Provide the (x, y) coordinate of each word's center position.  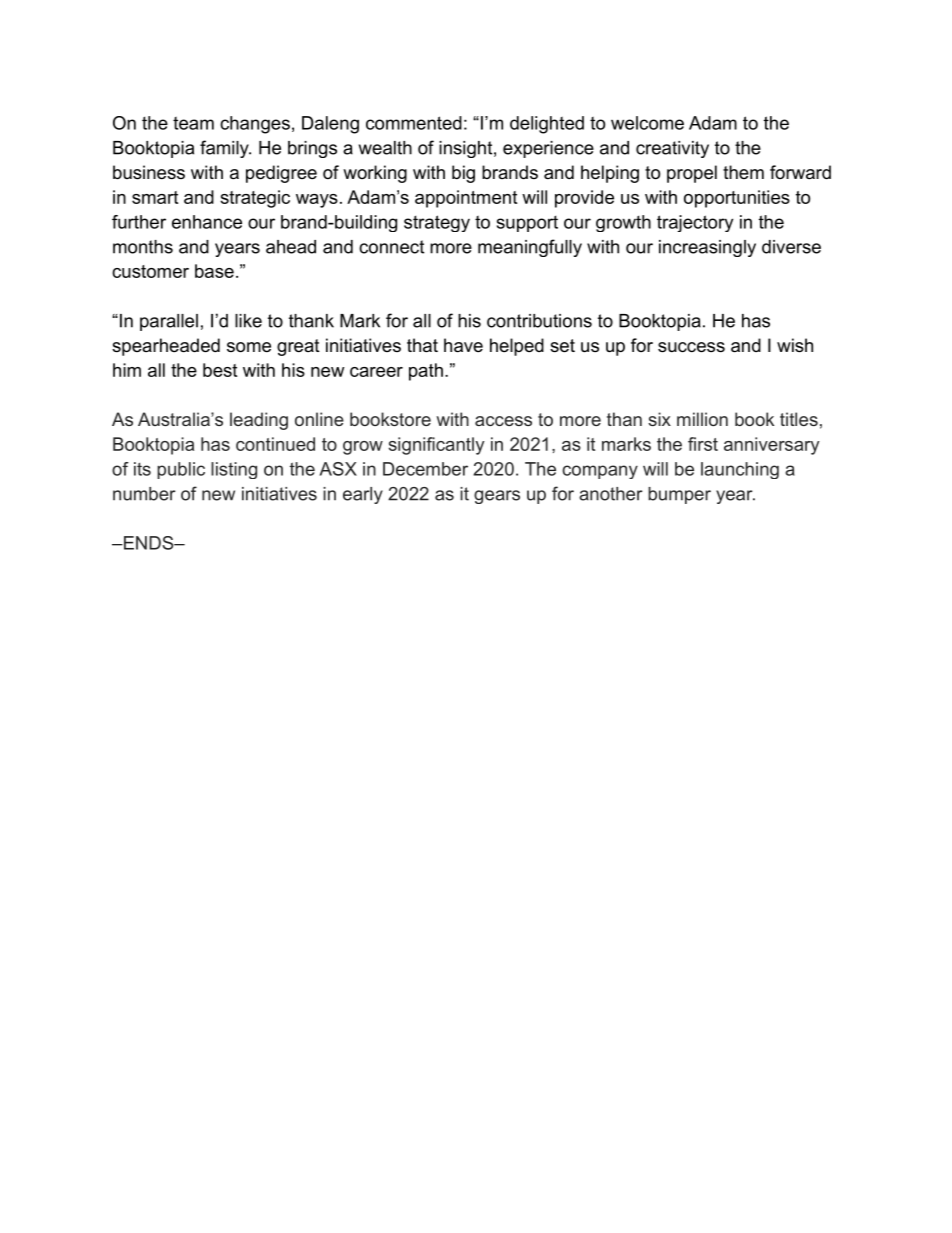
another (611, 494)
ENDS (148, 543)
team (193, 123)
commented (414, 123)
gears (497, 497)
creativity (672, 149)
